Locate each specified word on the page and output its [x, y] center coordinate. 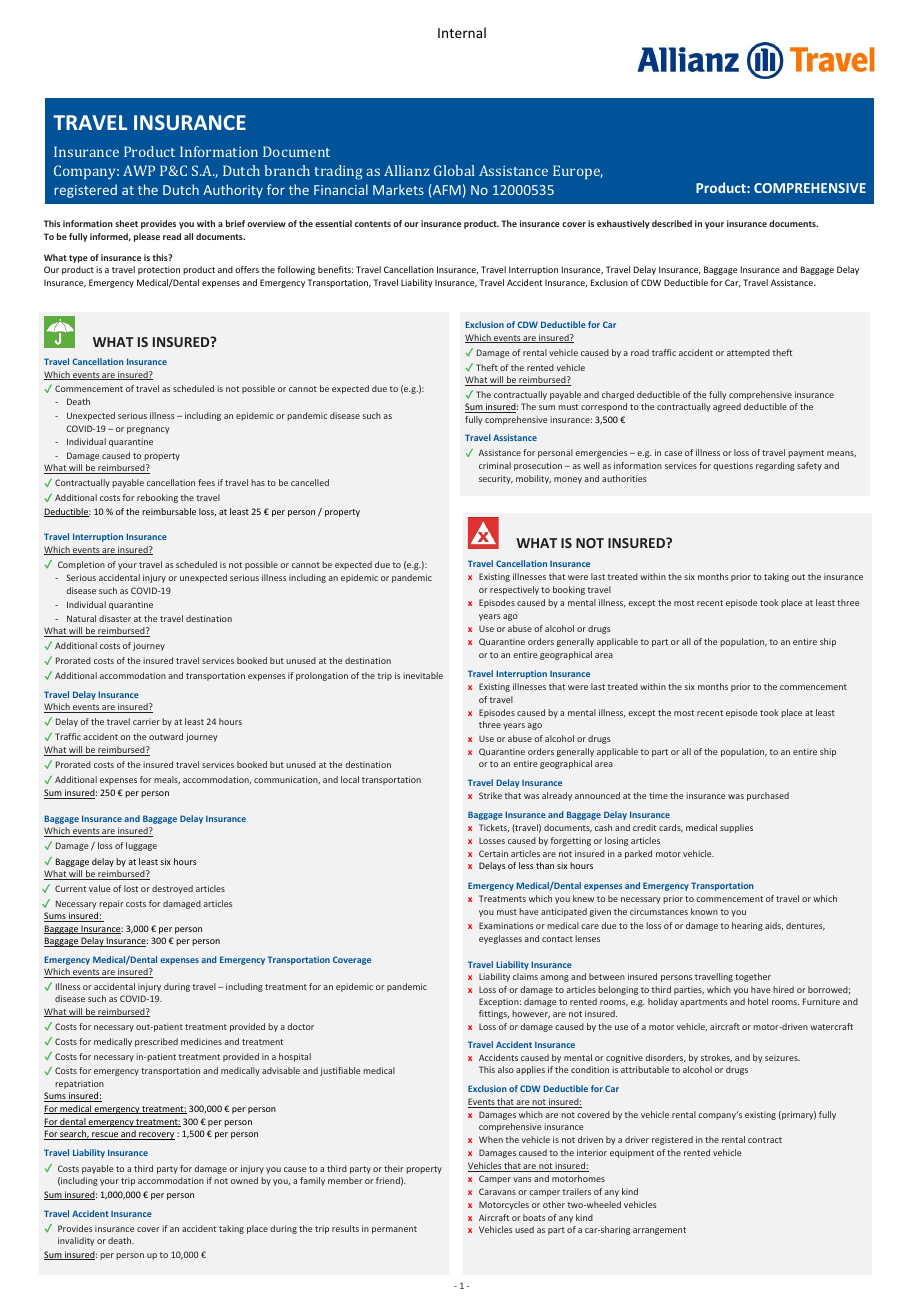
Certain [493, 853]
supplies [736, 828]
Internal [462, 32]
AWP [139, 170]
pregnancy [148, 430]
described [672, 223]
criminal [495, 465]
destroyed [172, 889]
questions [733, 466]
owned [244, 1180]
